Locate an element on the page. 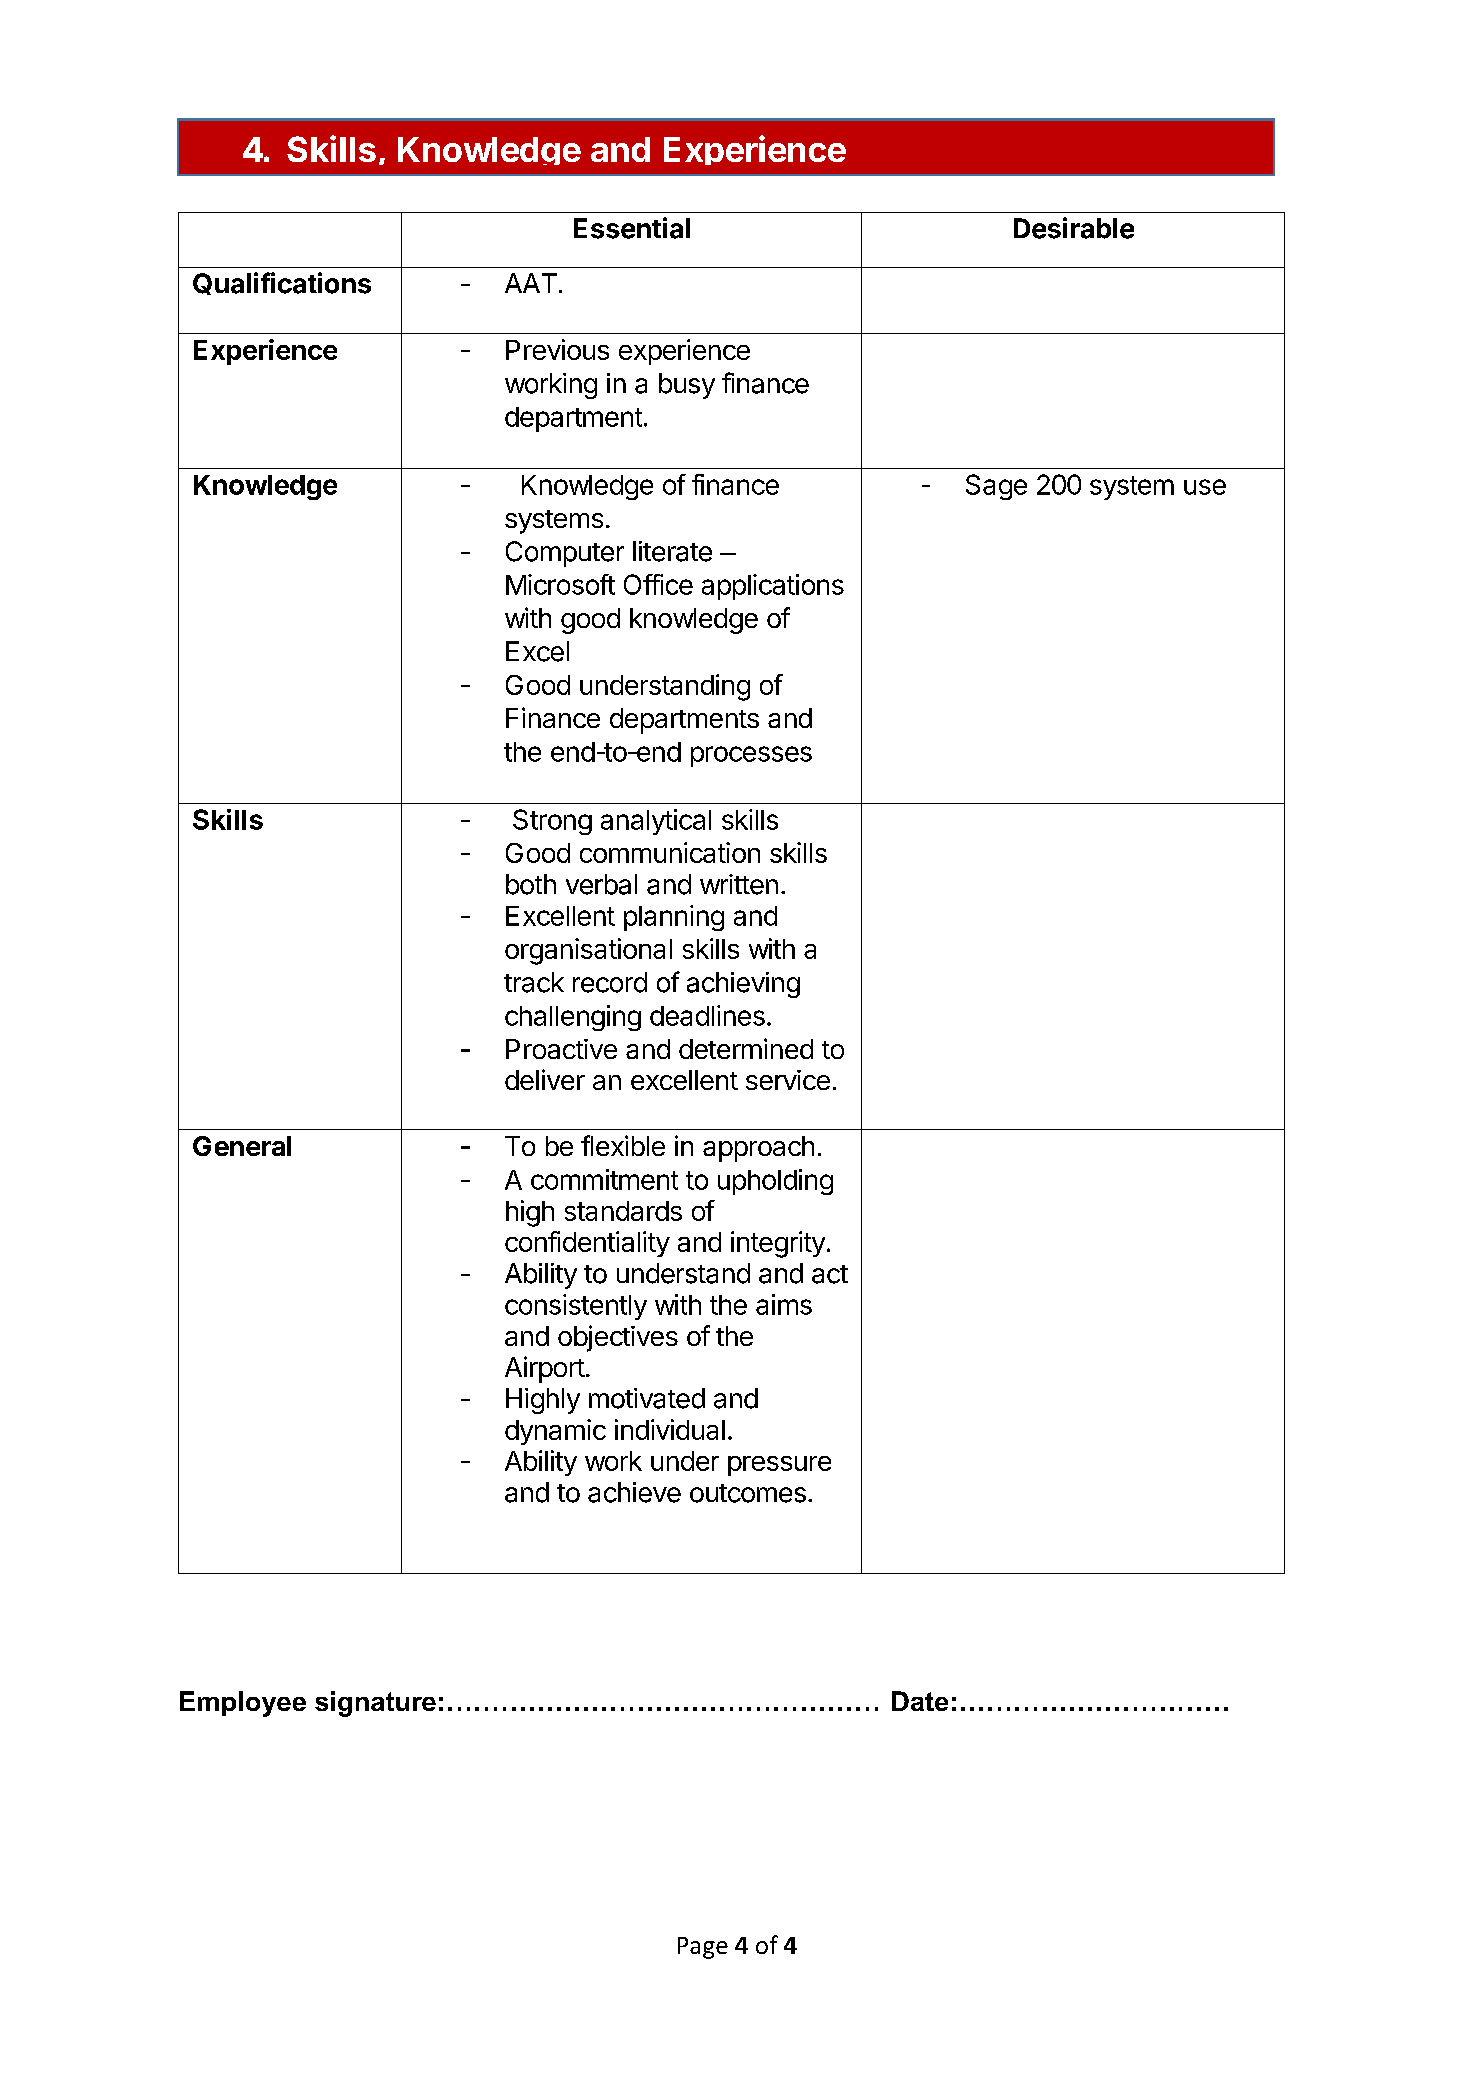  Page is located at coordinates (703, 1948).
